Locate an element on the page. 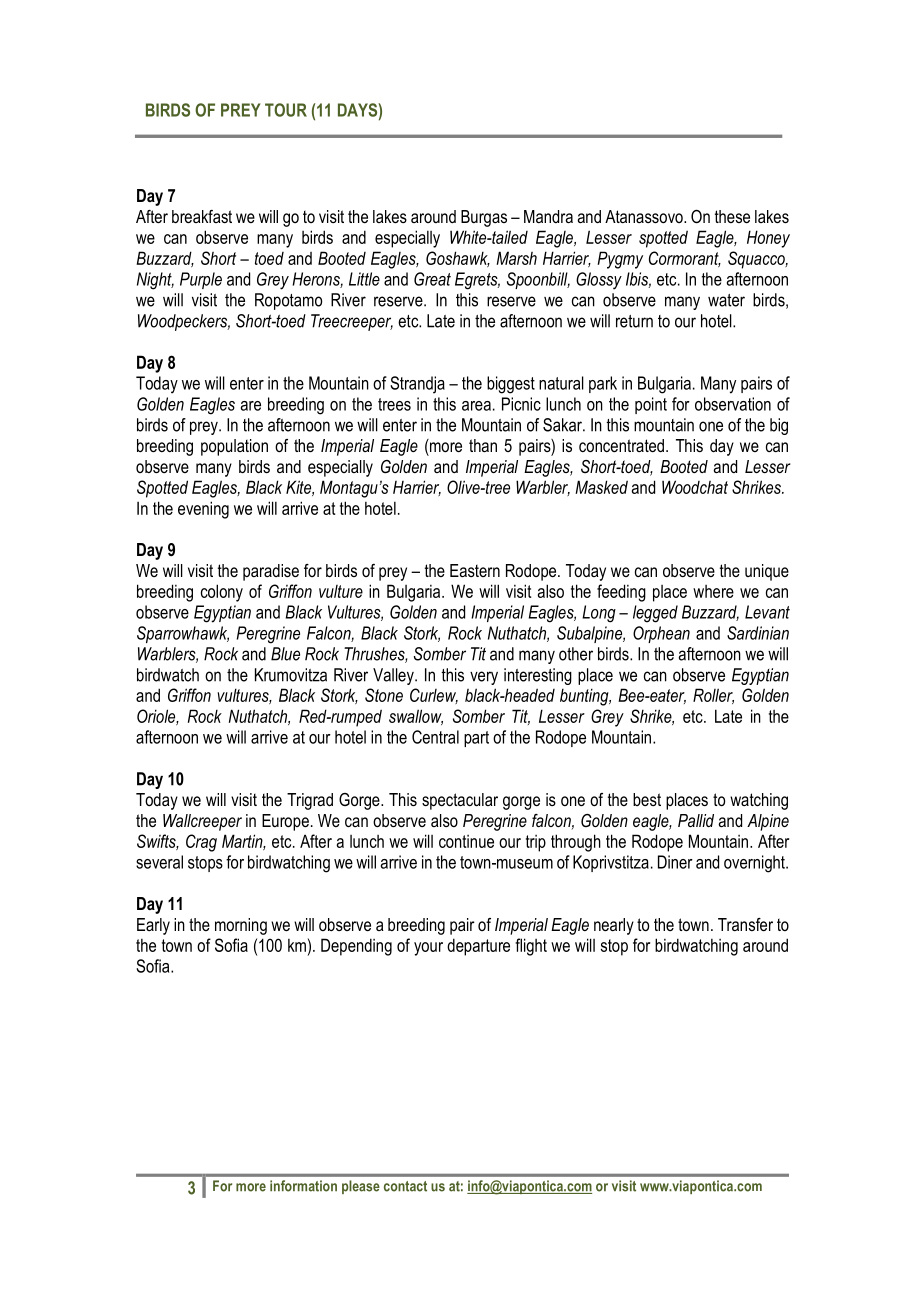 The image size is (924, 1308). please is located at coordinates (361, 1187).
